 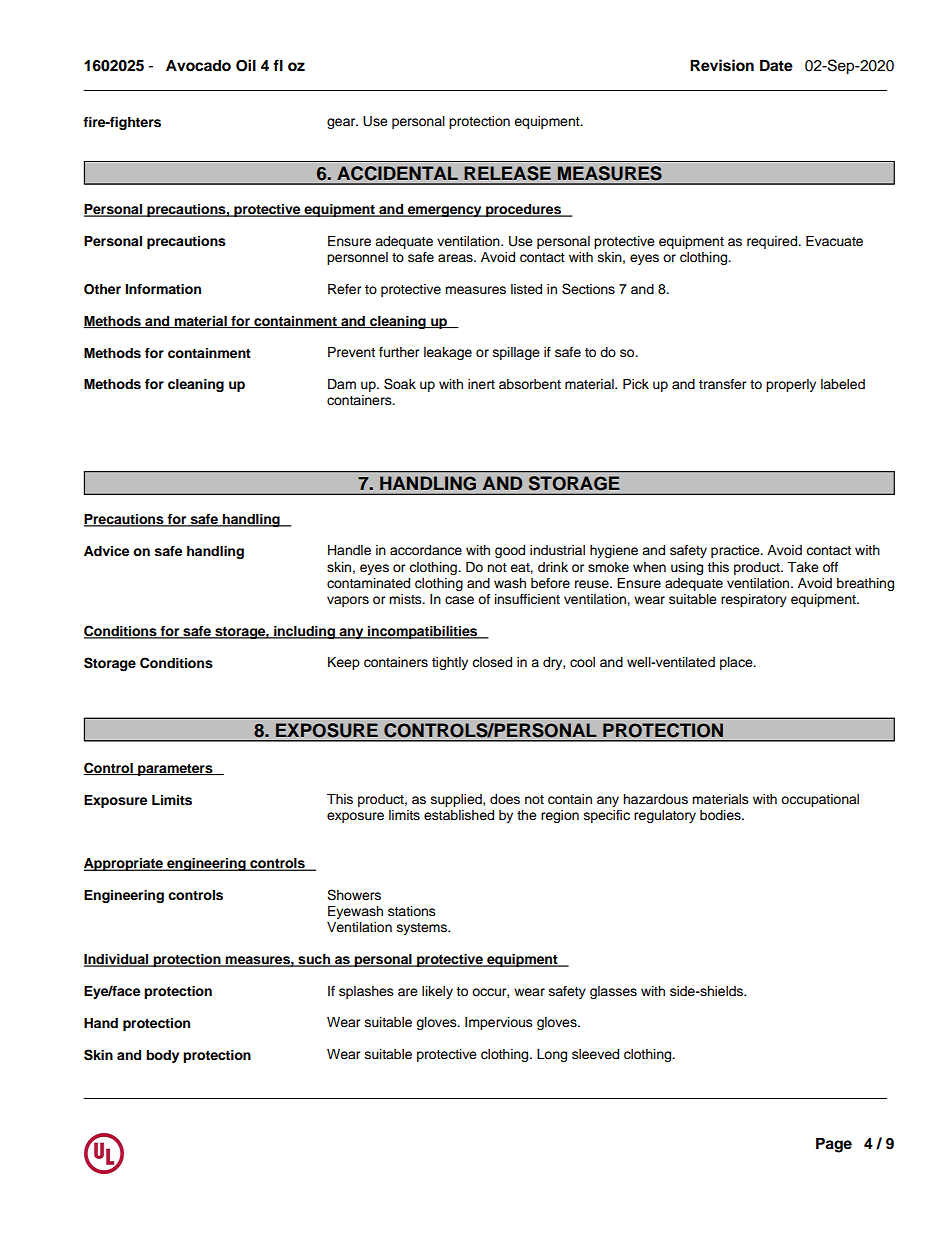 I want to click on bodies, so click(x=721, y=815).
